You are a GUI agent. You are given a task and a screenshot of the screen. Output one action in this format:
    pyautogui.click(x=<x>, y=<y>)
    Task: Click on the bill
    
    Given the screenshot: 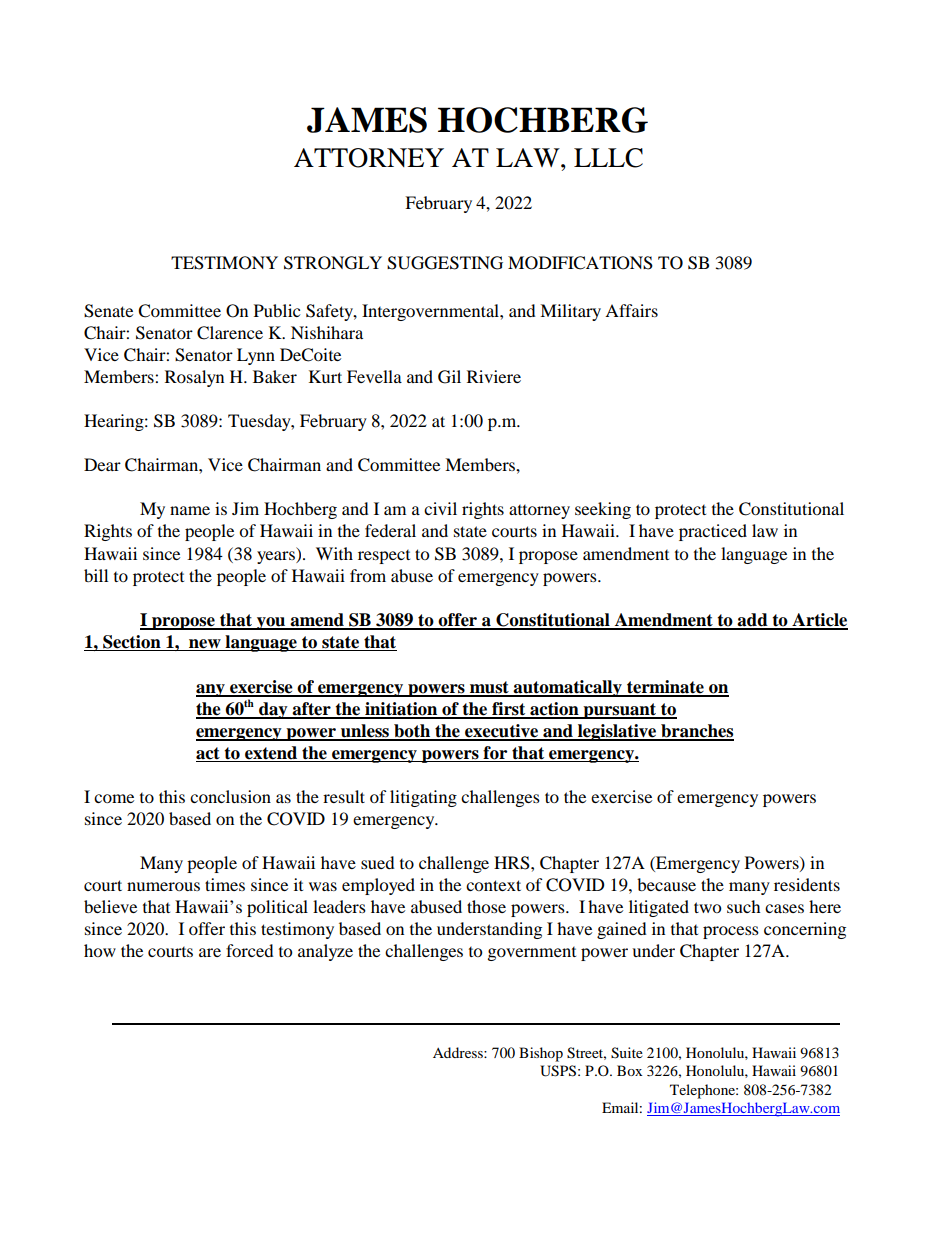 What is the action you would take?
    pyautogui.click(x=96, y=575)
